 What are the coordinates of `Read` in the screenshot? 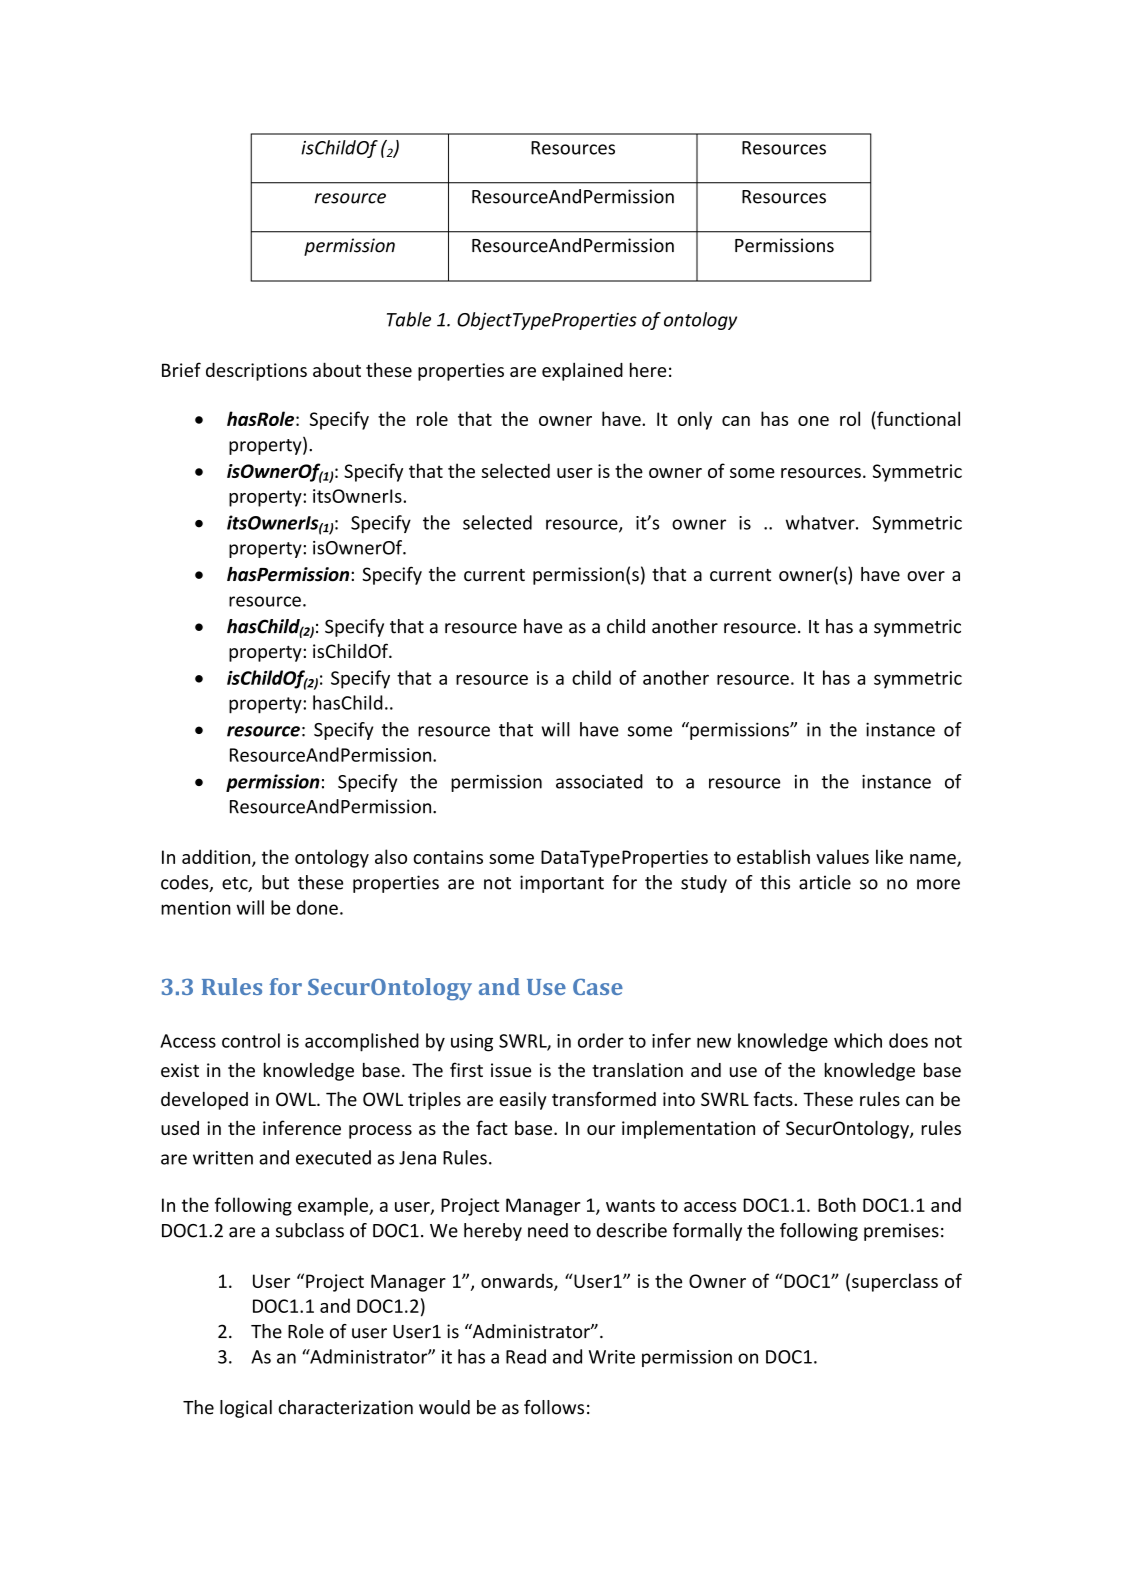 It's located at (526, 1356).
